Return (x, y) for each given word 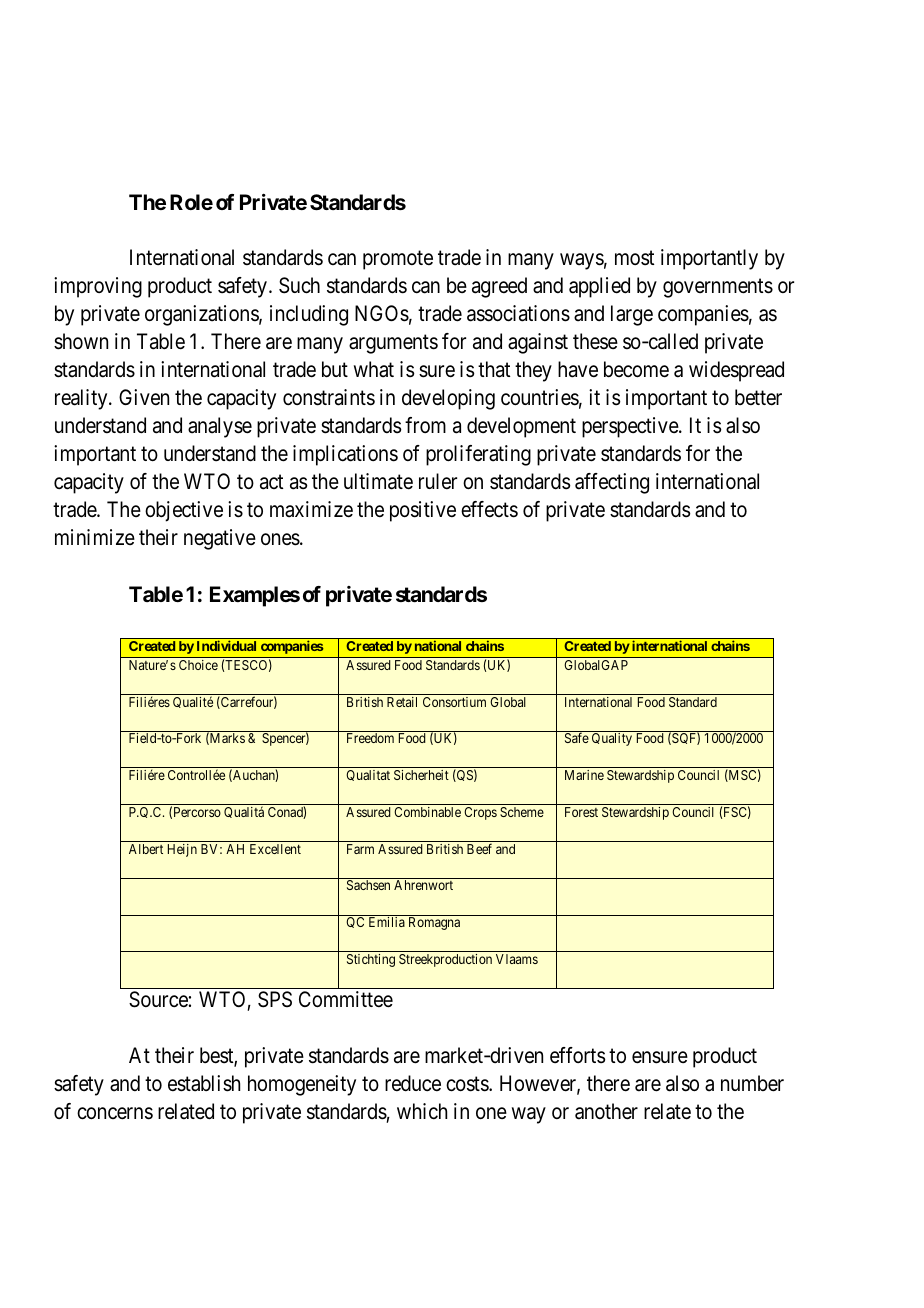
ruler (438, 481)
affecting (612, 483)
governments (718, 288)
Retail (402, 702)
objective (184, 511)
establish (204, 1083)
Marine (584, 775)
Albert (146, 849)
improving (98, 287)
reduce (413, 1083)
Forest (581, 812)
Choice (198, 665)
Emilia (387, 922)
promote (398, 260)
